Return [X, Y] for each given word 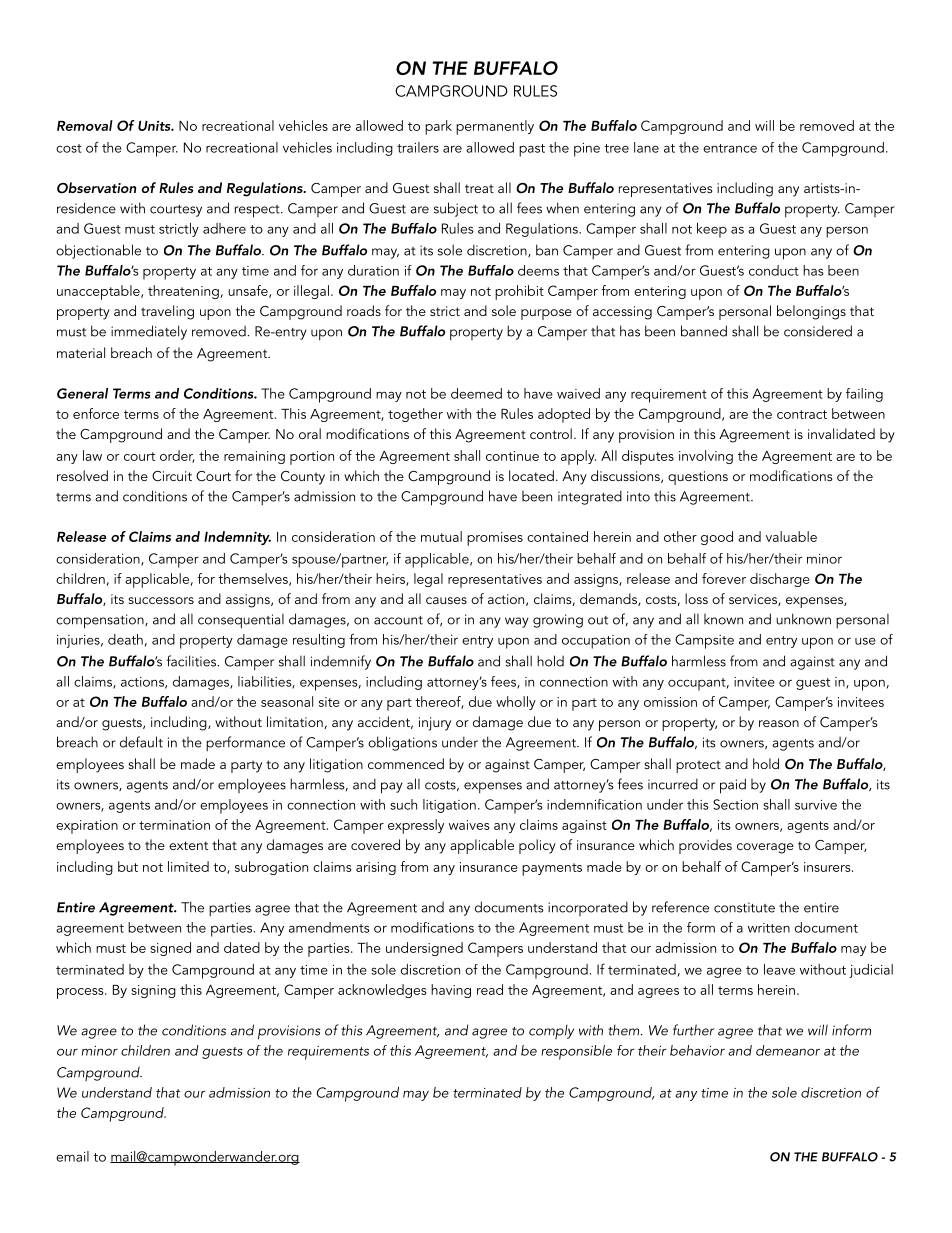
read [490, 989]
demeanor [788, 1050]
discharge [780, 580]
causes [446, 600]
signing [153, 991]
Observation [96, 188]
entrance [730, 148]
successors [161, 600]
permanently [495, 127]
